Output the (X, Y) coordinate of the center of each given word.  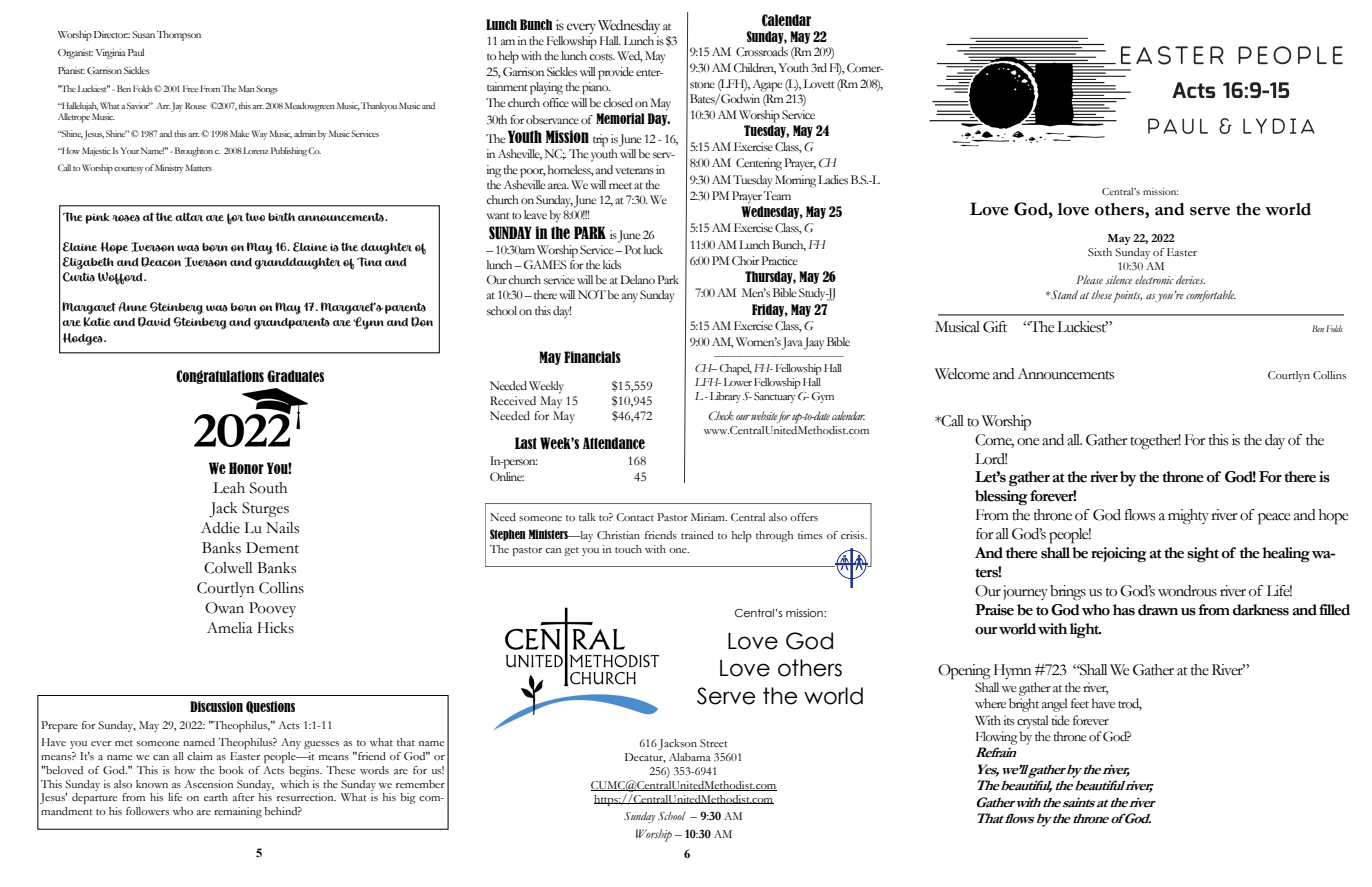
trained (697, 535)
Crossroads (762, 52)
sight (1203, 555)
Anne (132, 307)
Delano (637, 279)
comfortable (1211, 296)
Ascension (209, 784)
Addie (220, 528)
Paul (136, 52)
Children (755, 68)
